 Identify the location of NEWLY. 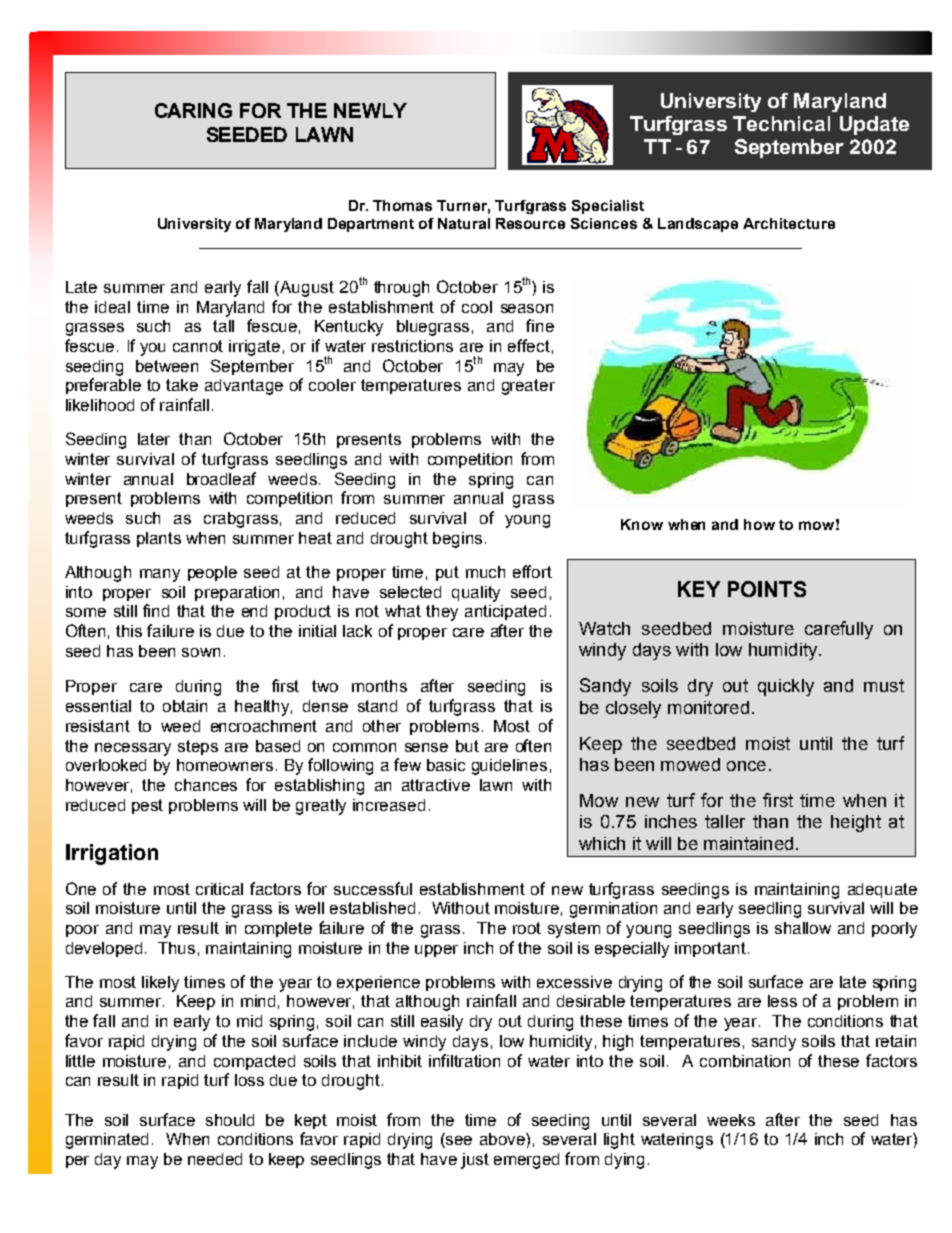
(370, 110).
